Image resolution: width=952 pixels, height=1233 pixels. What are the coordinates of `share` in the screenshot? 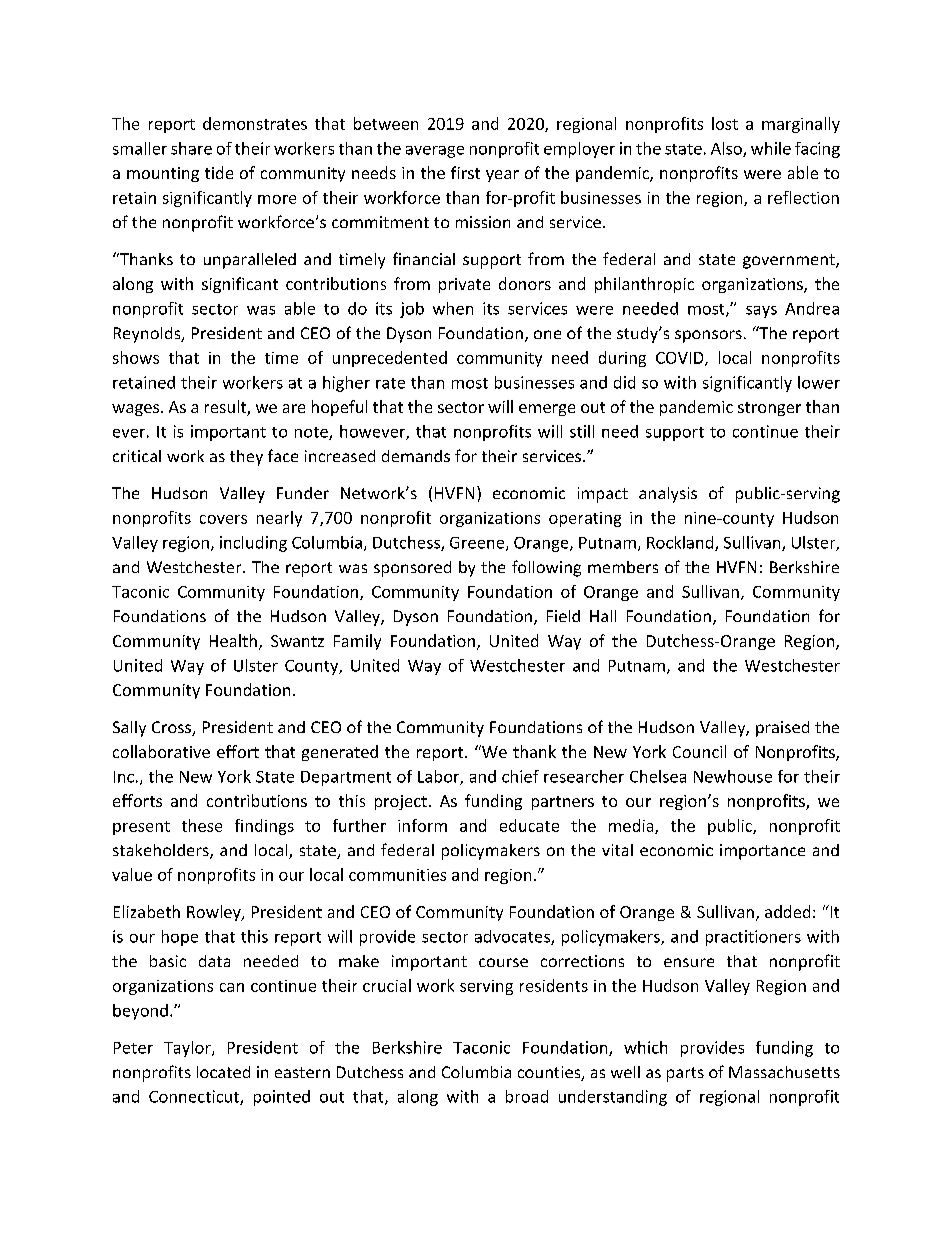 It's located at (191, 148).
